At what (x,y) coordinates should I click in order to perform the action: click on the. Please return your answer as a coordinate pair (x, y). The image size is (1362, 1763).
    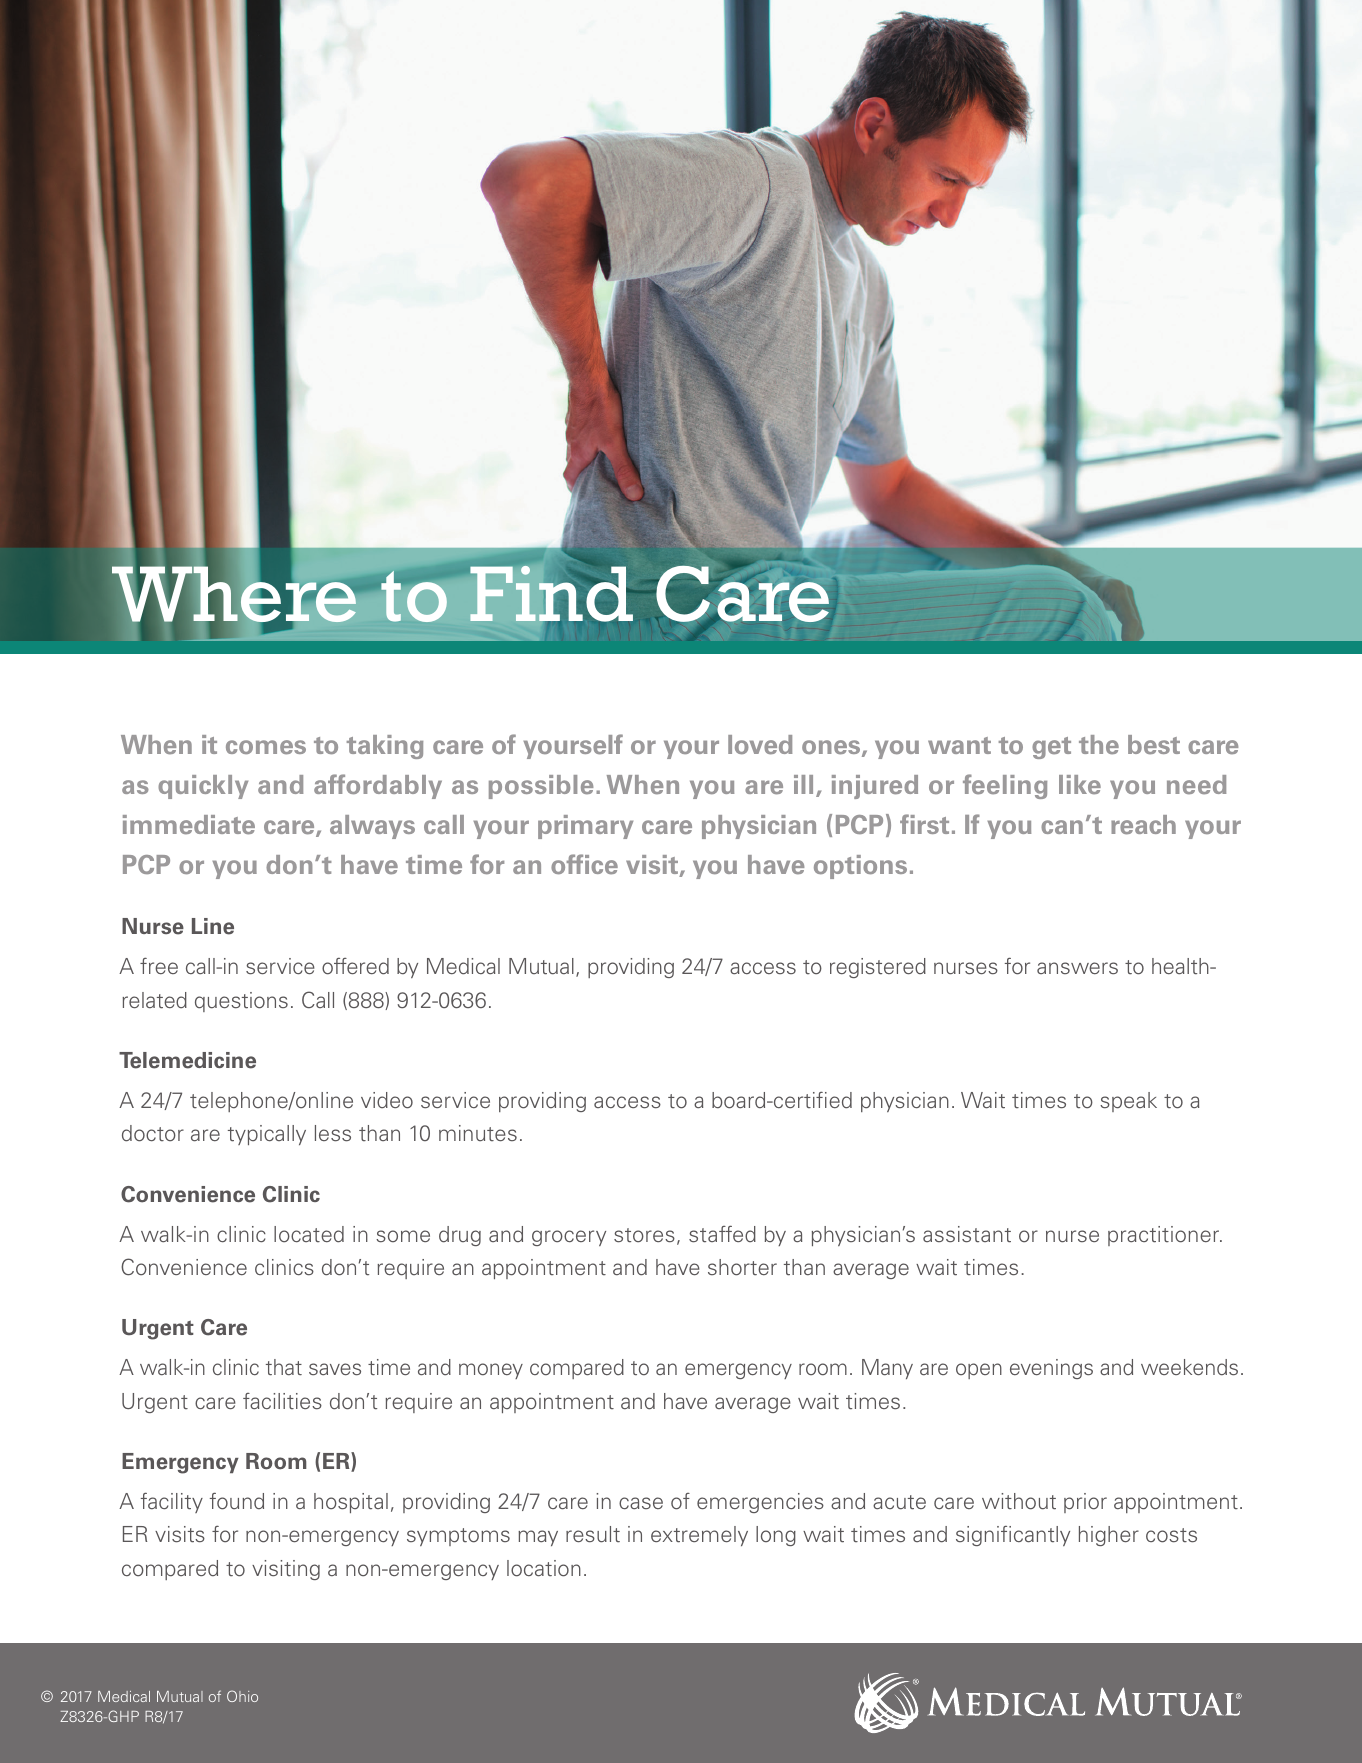
    Looking at the image, I should click on (1099, 745).
